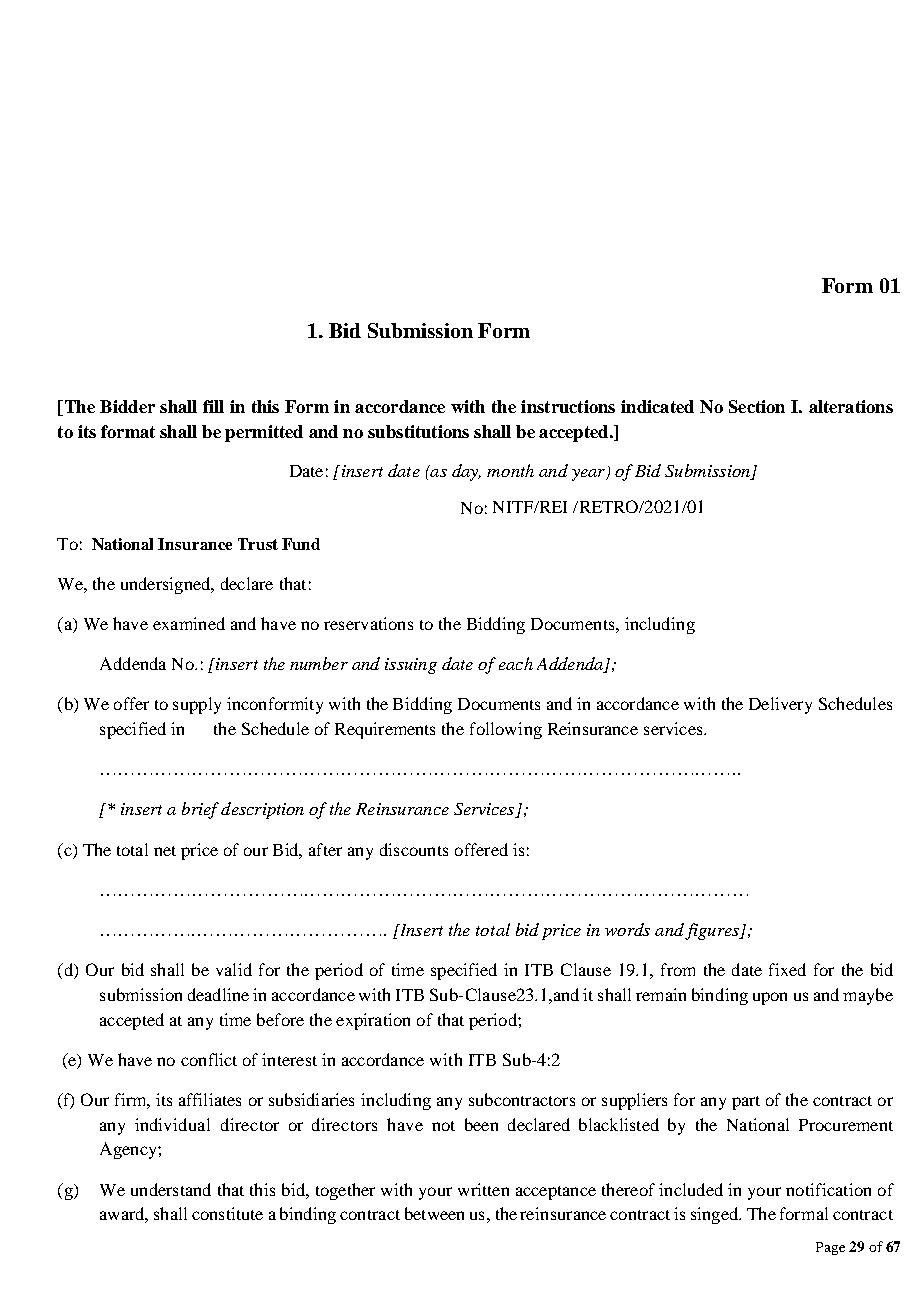 This page has height=1308, width=924. Describe the element at coordinates (483, 1189) in the page. I see `written` at that location.
